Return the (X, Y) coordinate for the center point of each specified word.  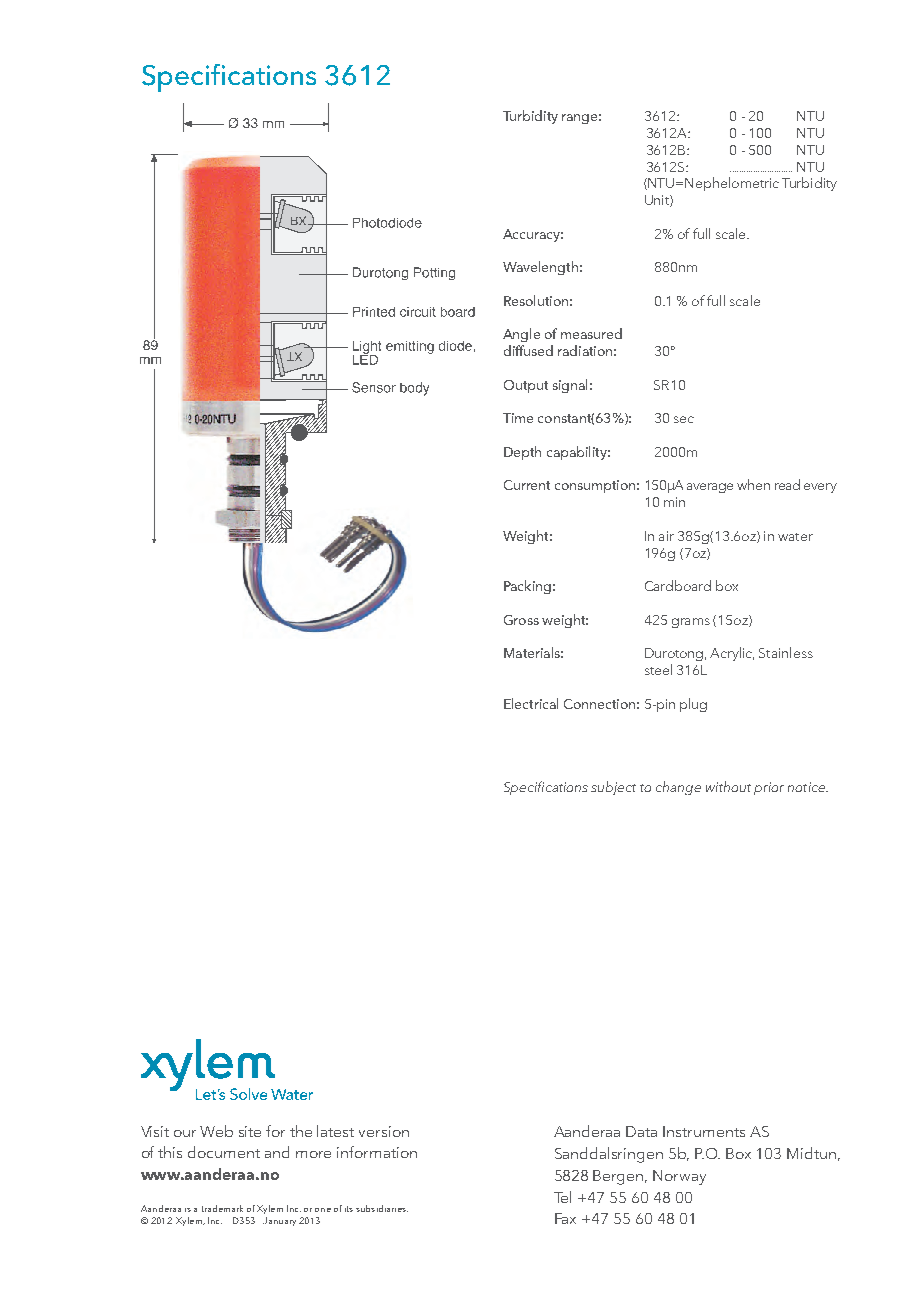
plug (693, 705)
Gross (521, 620)
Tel (562, 1197)
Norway (679, 1177)
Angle (521, 335)
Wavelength (540, 268)
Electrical (531, 703)
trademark (222, 1208)
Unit (658, 201)
